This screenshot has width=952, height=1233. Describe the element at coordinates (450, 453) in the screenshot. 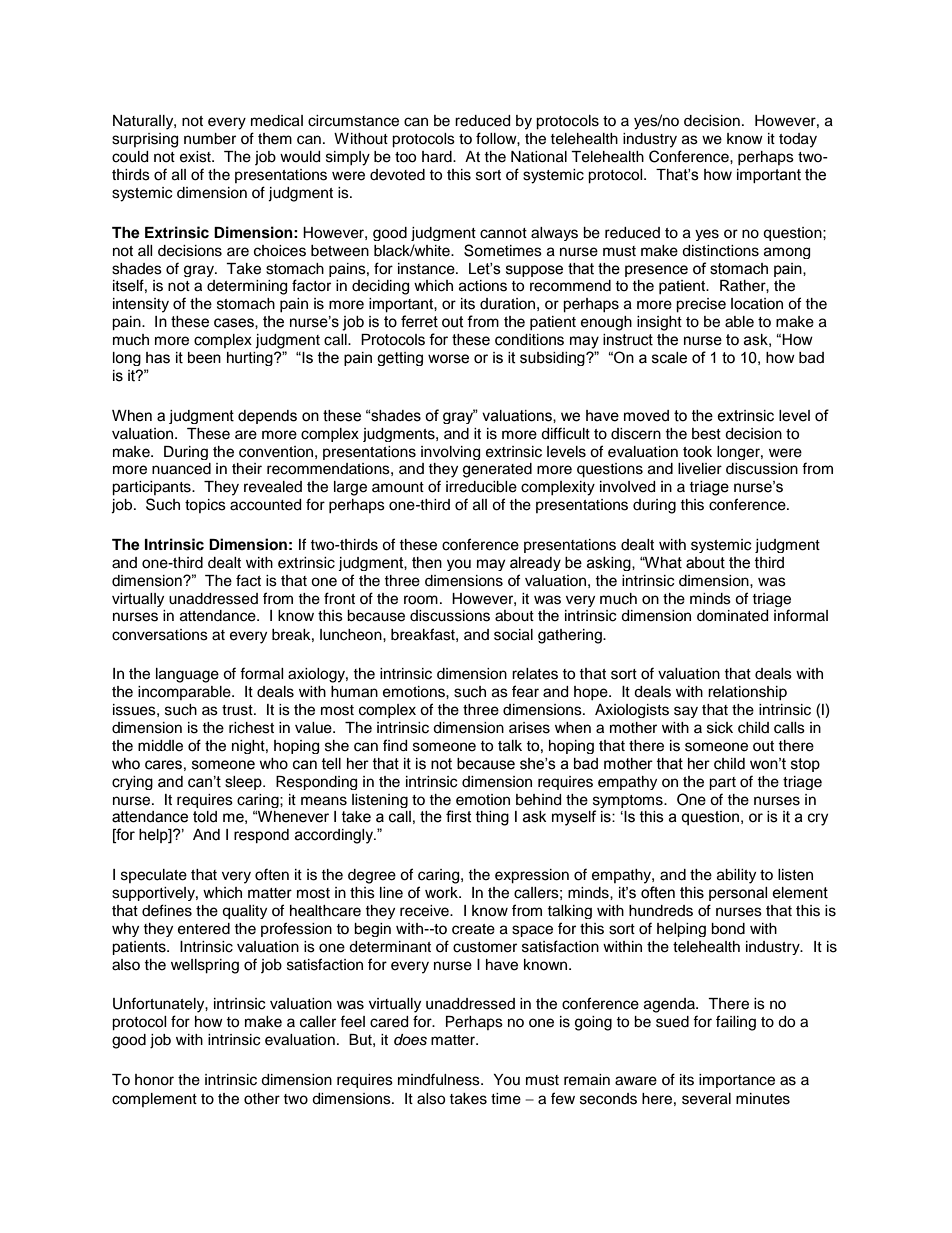

I see `involving` at that location.
